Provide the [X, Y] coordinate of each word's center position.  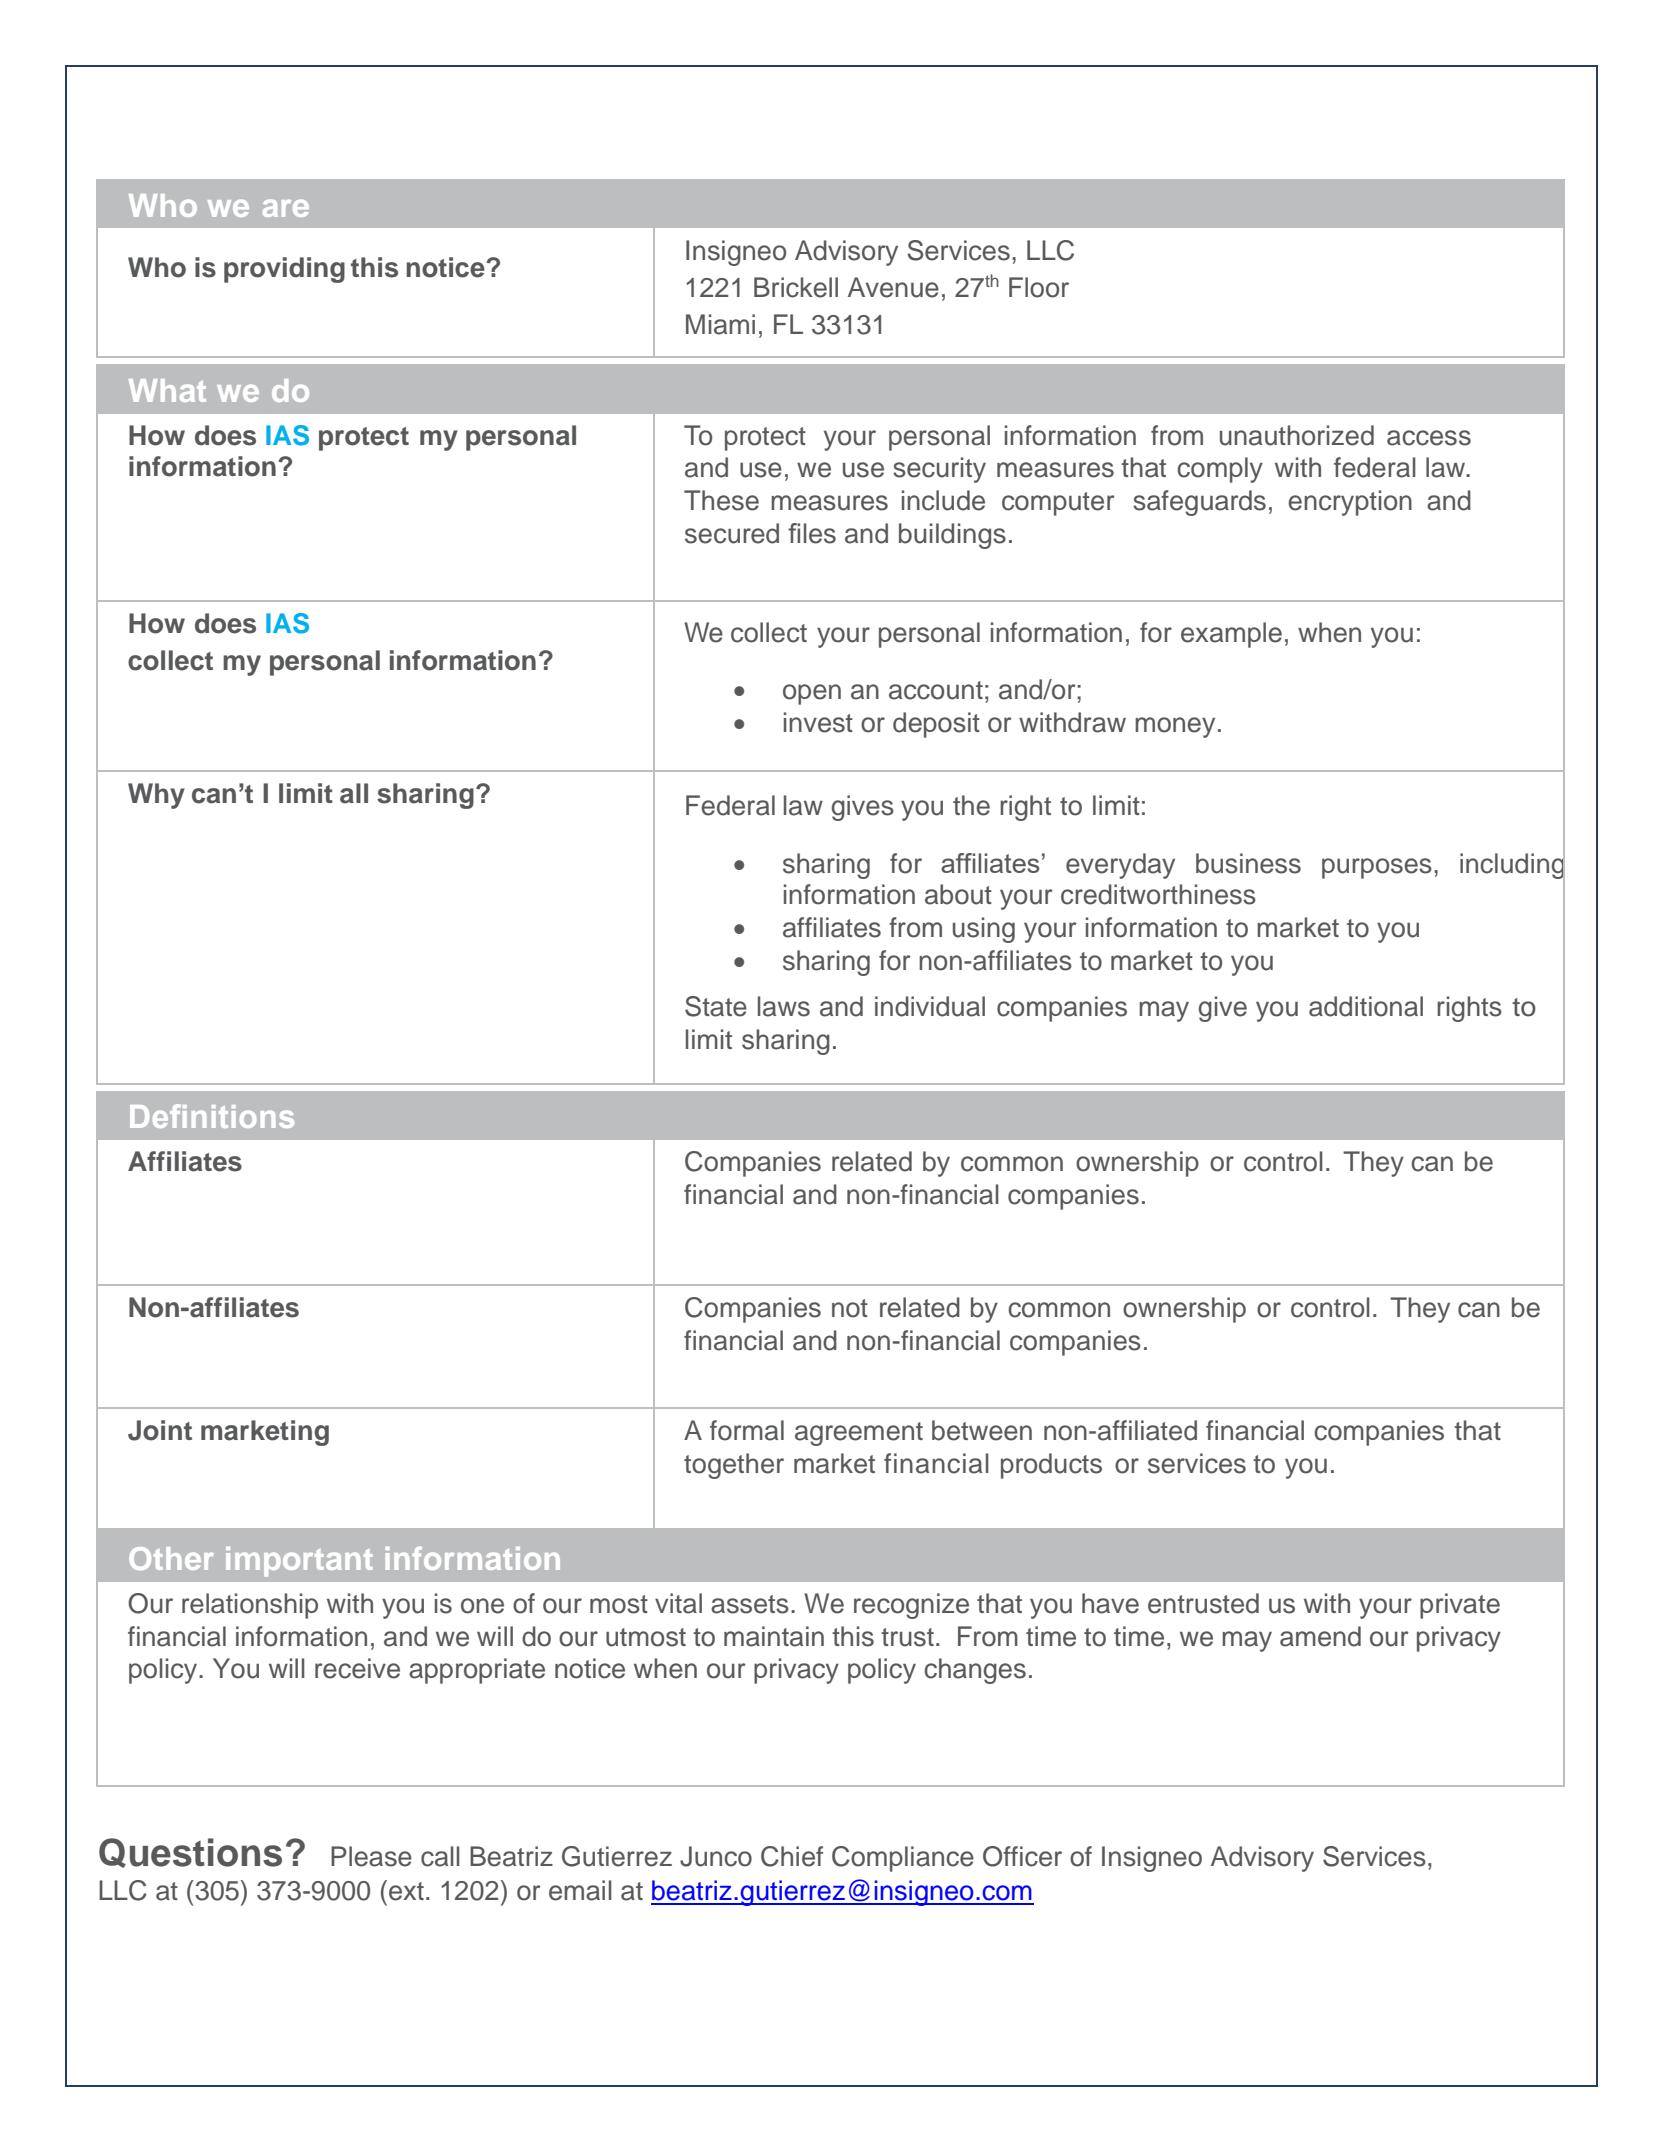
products [1051, 1466]
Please [371, 1856]
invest [818, 722]
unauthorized [1297, 435]
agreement [859, 1434]
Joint [160, 1430]
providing [284, 270]
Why [156, 796]
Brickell [796, 287]
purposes [1377, 868]
